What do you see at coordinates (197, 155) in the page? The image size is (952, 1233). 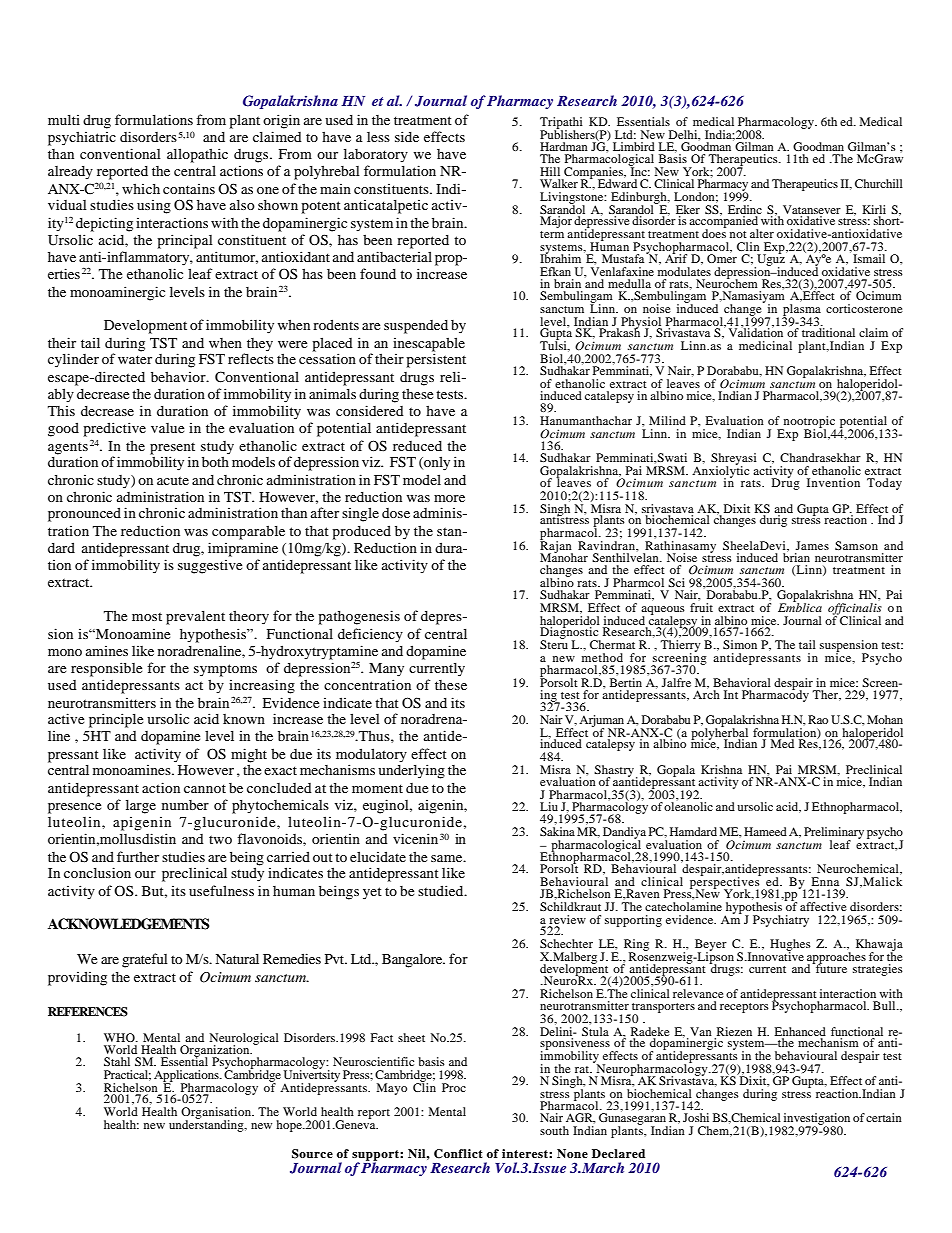 I see `allopathic` at bounding box center [197, 155].
